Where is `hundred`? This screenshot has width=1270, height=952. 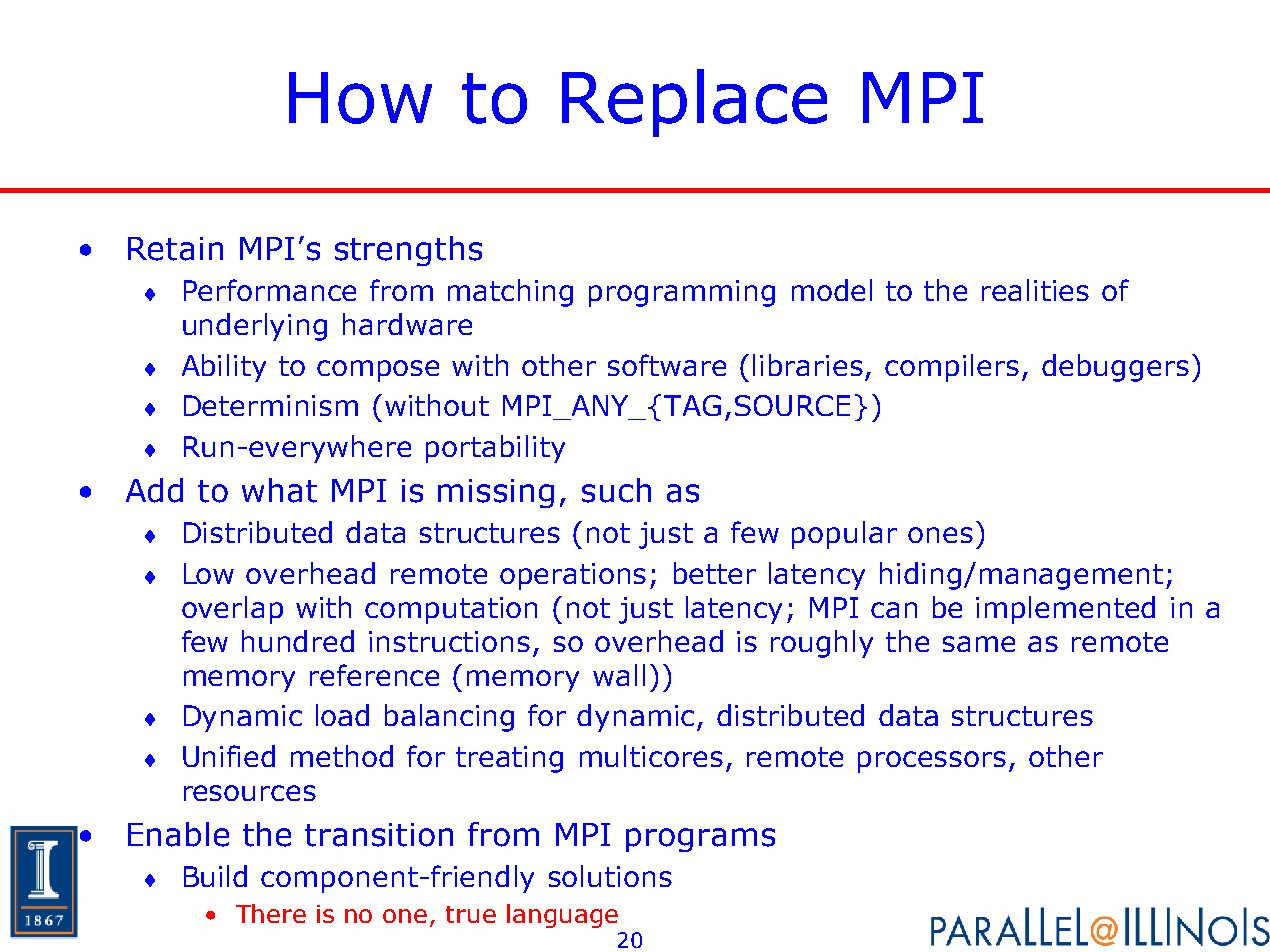
hundred is located at coordinates (298, 641).
